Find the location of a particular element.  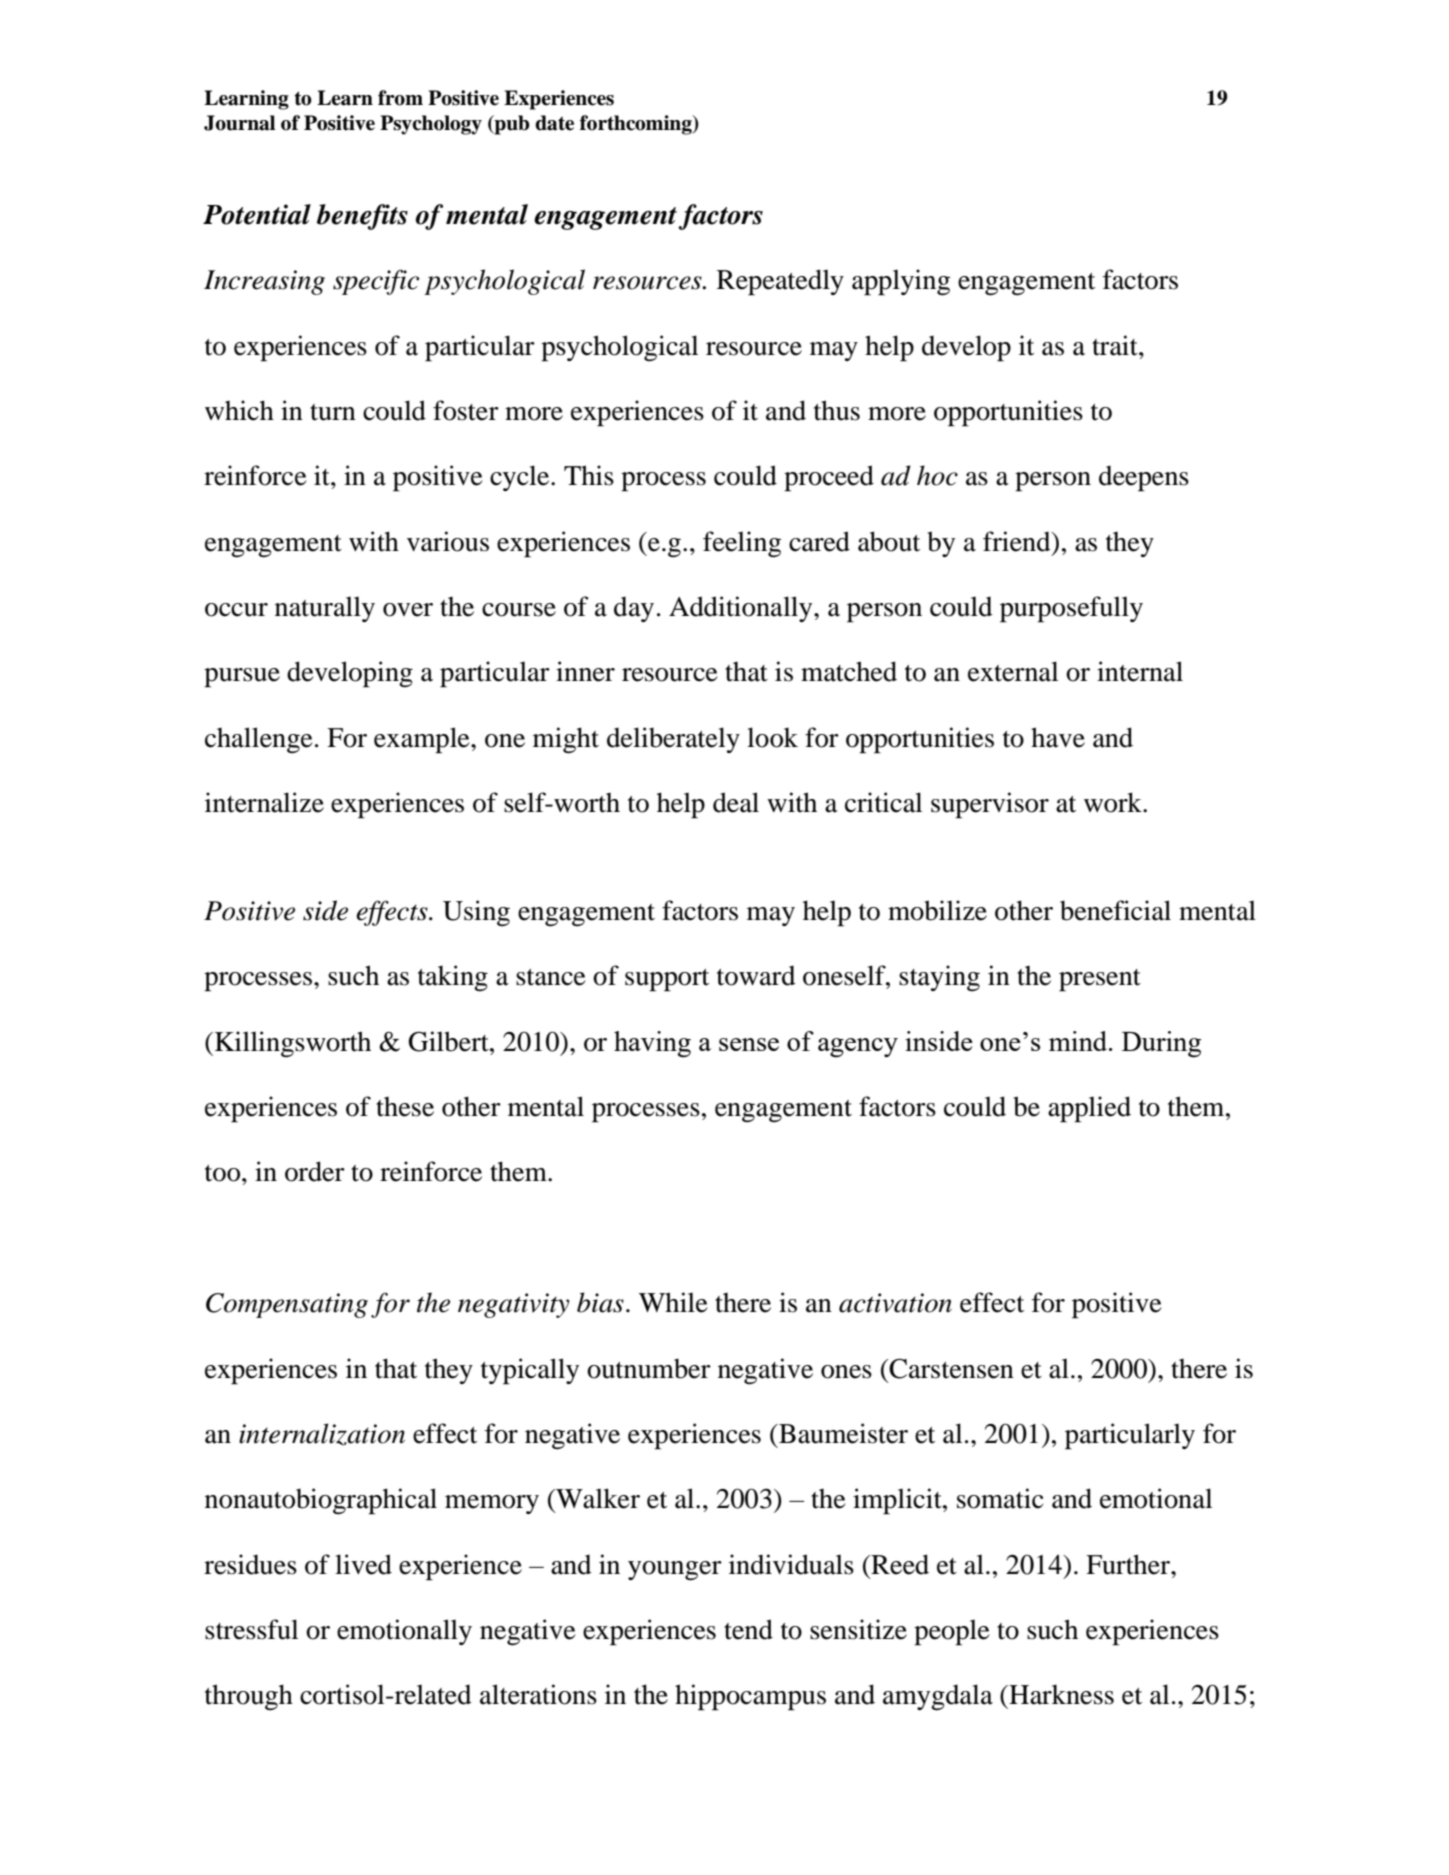

naturally is located at coordinates (325, 609).
